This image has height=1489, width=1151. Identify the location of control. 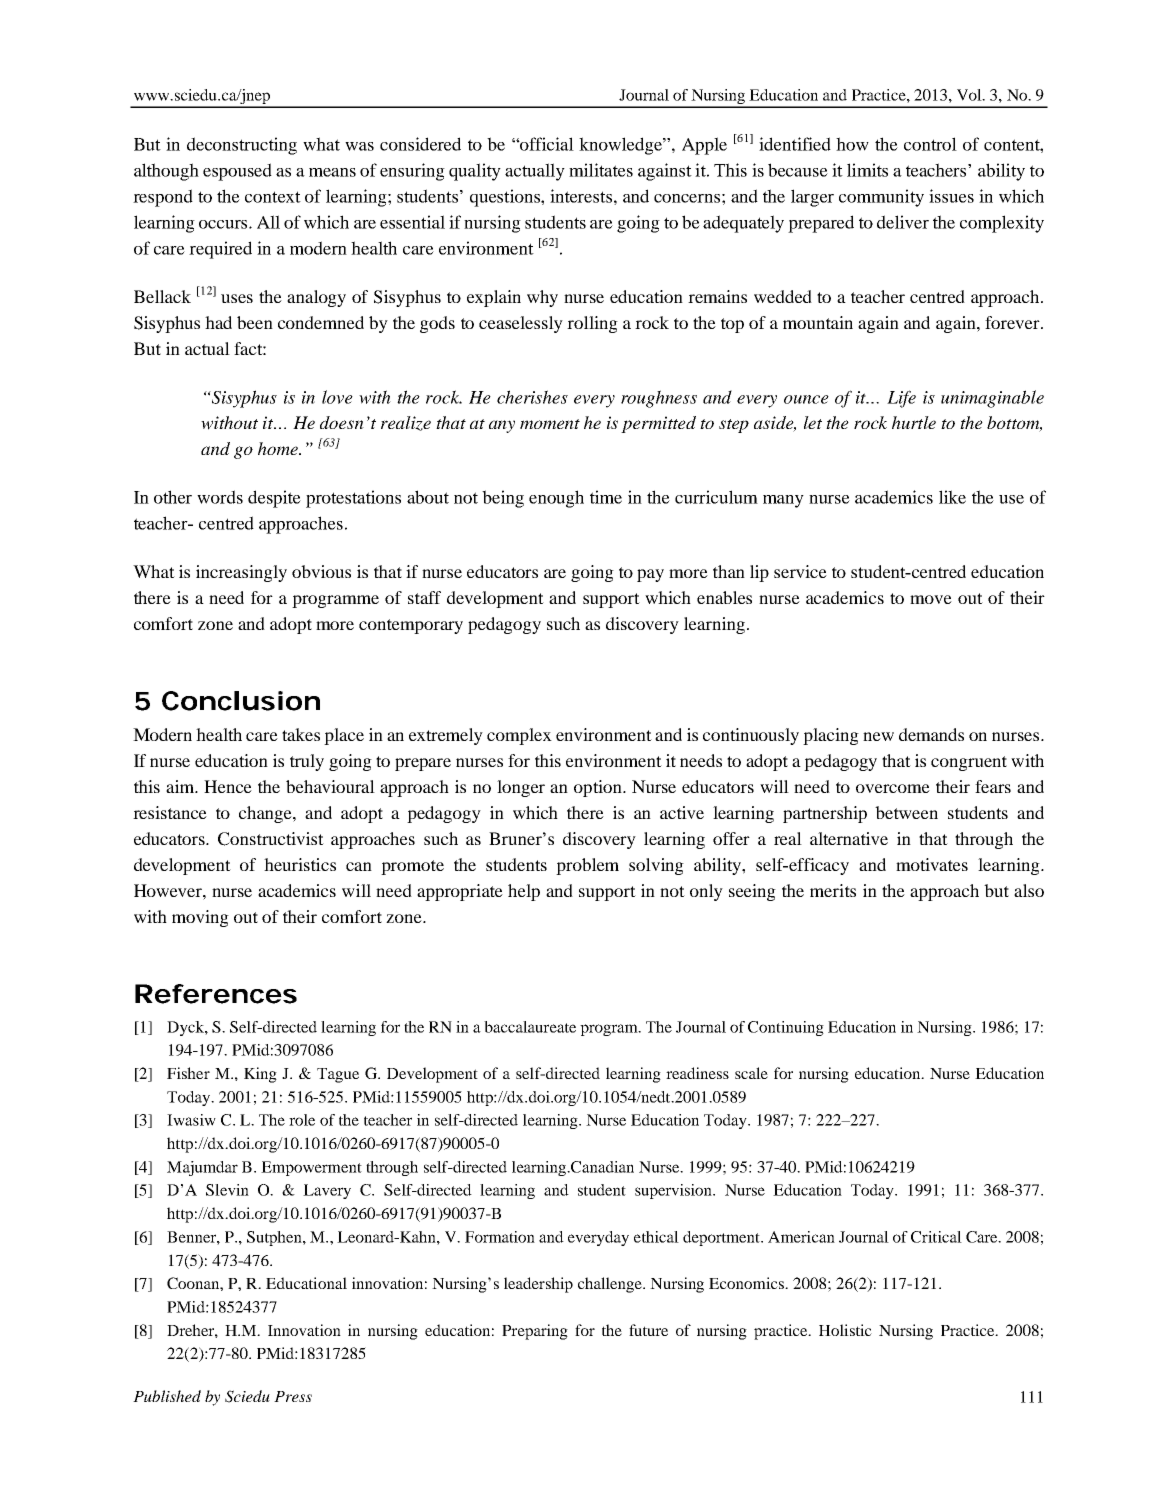
(930, 144).
